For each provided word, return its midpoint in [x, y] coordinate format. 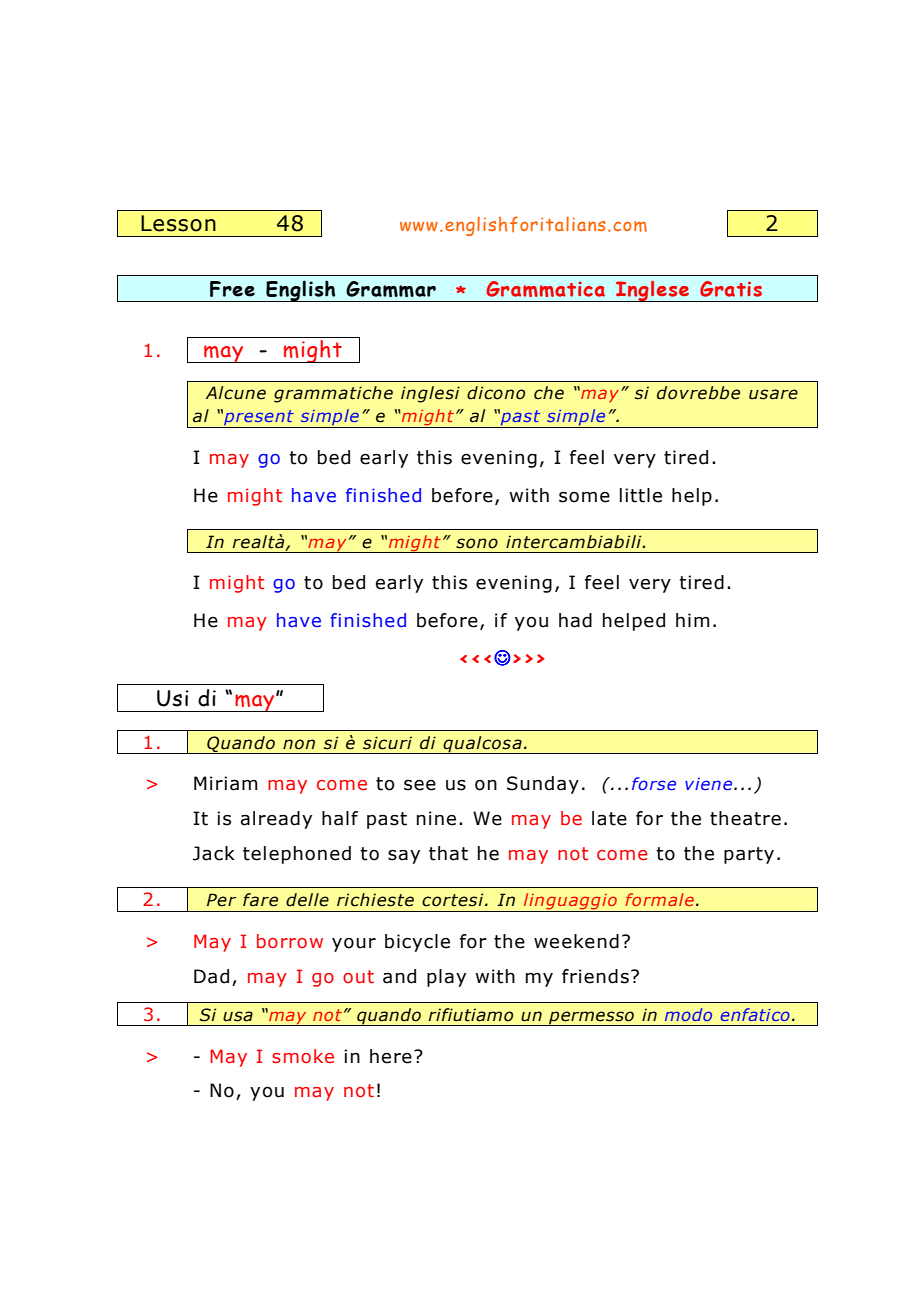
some [584, 497]
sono [477, 543]
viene [710, 784]
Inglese [652, 291]
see [420, 785]
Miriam [225, 783]
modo [688, 1014]
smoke [303, 1056]
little [641, 495]
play [446, 978]
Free [232, 289]
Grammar [391, 289]
